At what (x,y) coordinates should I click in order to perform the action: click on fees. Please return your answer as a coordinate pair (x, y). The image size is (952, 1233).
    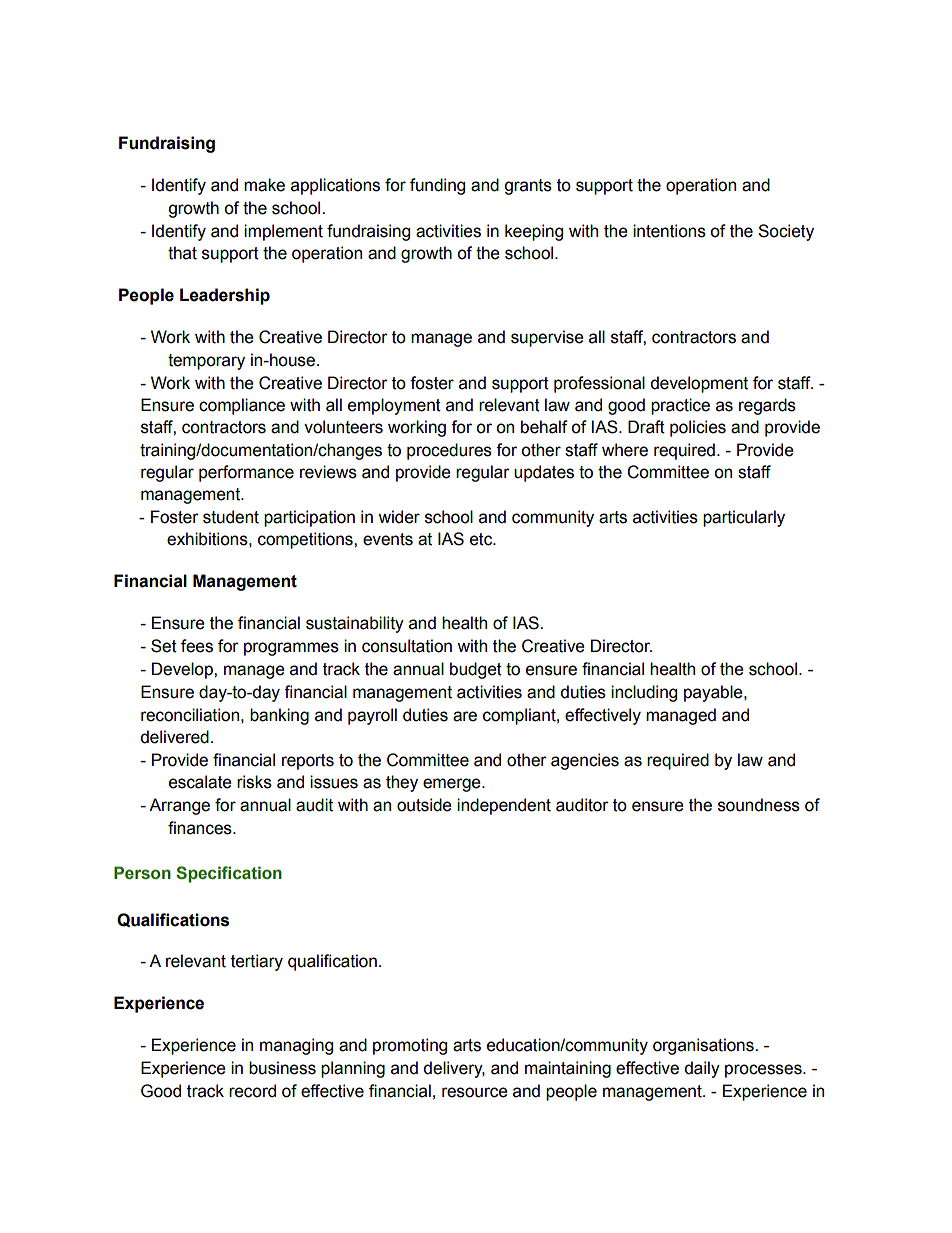
    Looking at the image, I should click on (197, 646).
